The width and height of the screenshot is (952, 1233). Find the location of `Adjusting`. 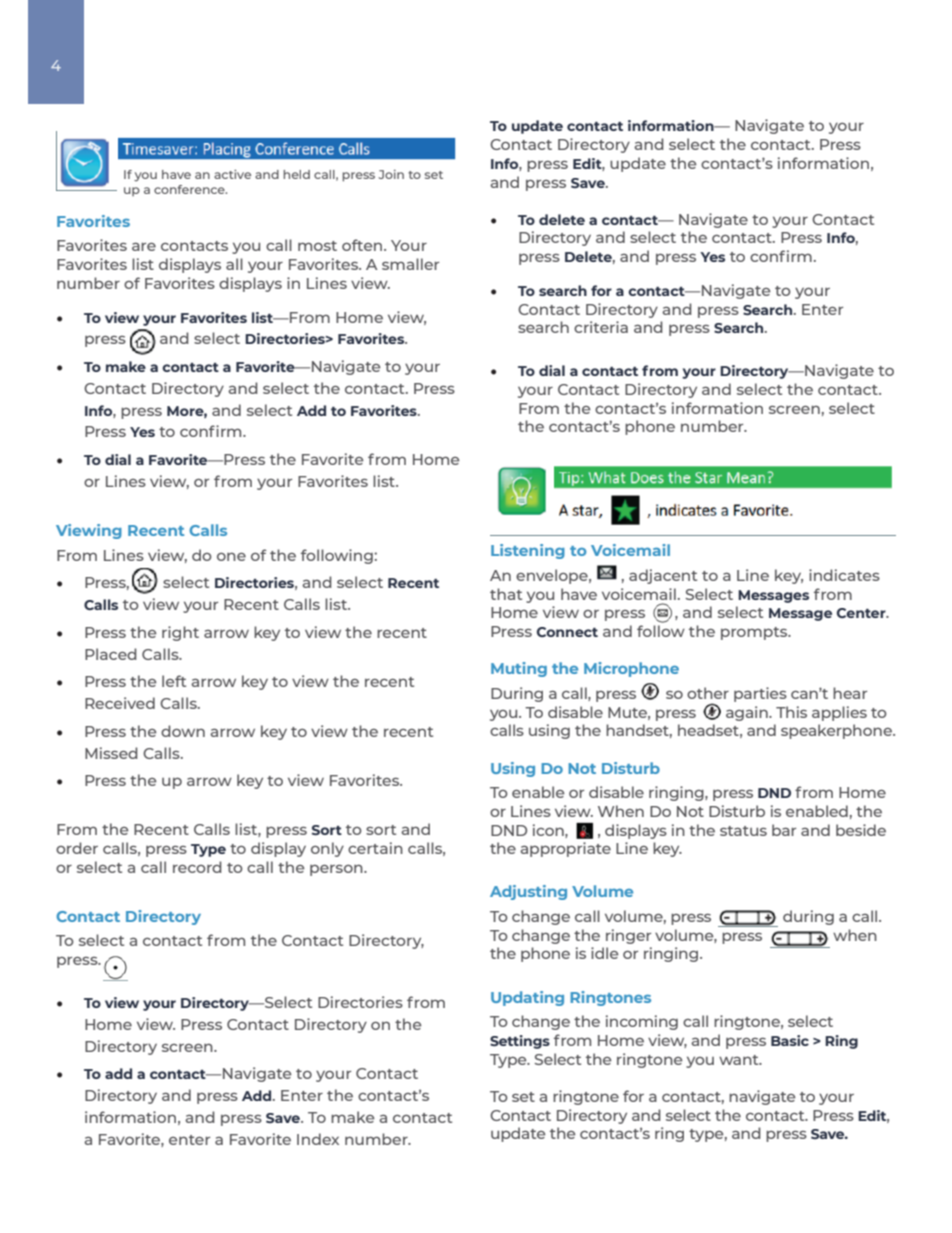

Adjusting is located at coordinates (528, 892).
